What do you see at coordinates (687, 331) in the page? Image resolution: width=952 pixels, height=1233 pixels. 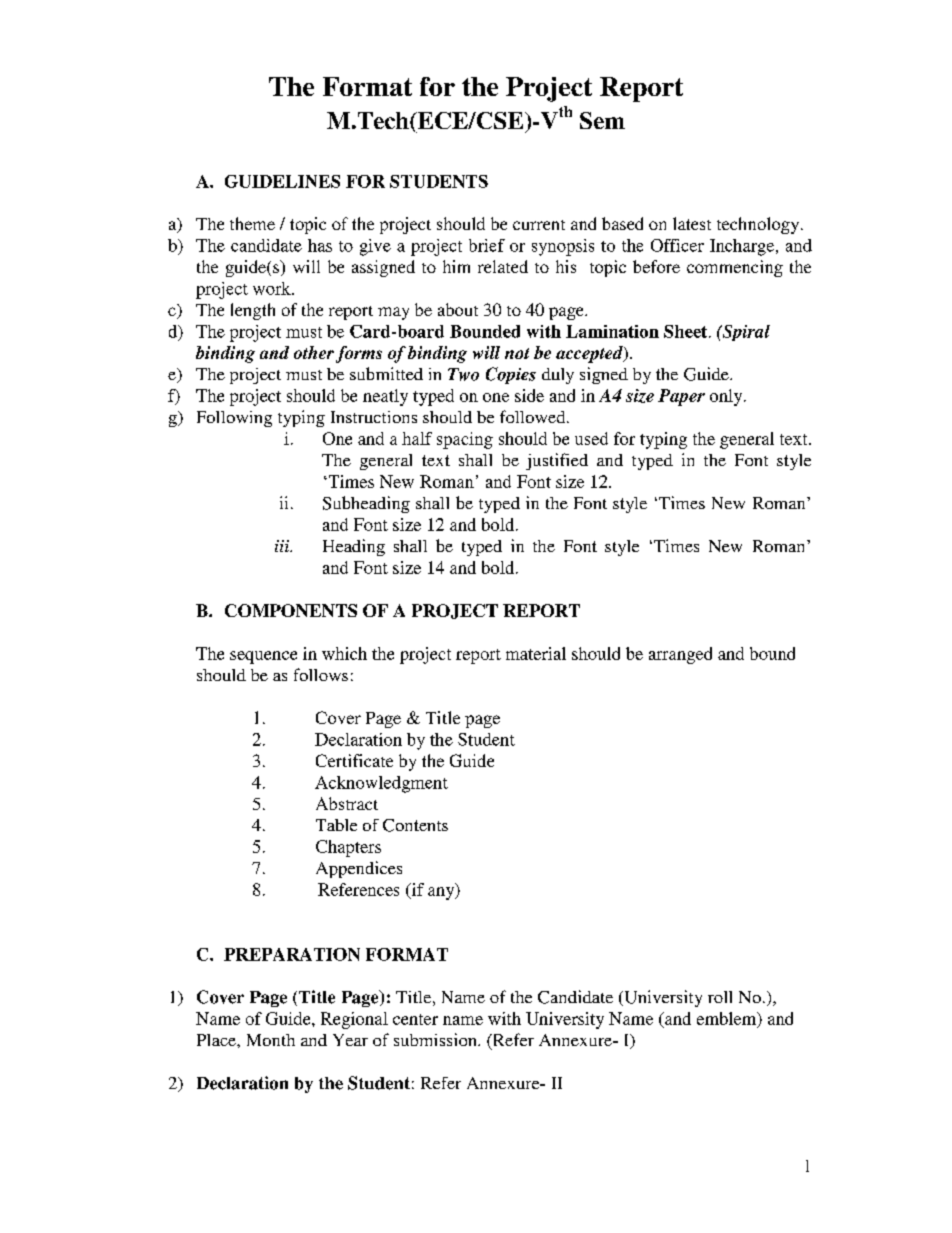 I see `Sheet` at bounding box center [687, 331].
